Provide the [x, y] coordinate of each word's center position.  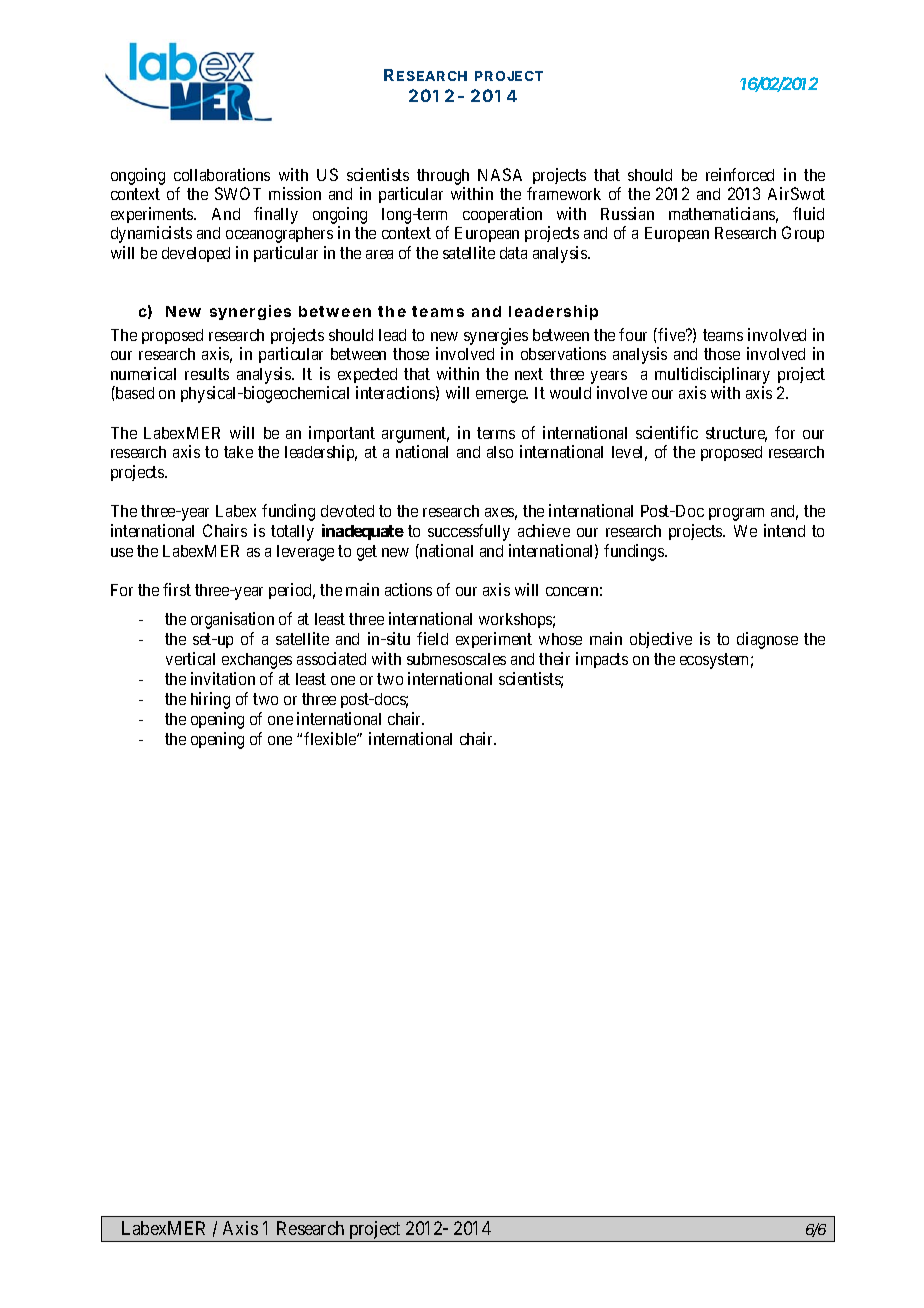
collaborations [222, 174]
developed [196, 254]
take [238, 452]
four [633, 334]
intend [784, 530]
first [177, 589]
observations [563, 353]
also [500, 452]
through [443, 177]
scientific [667, 432]
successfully [469, 532]
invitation [223, 678]
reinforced [740, 174]
